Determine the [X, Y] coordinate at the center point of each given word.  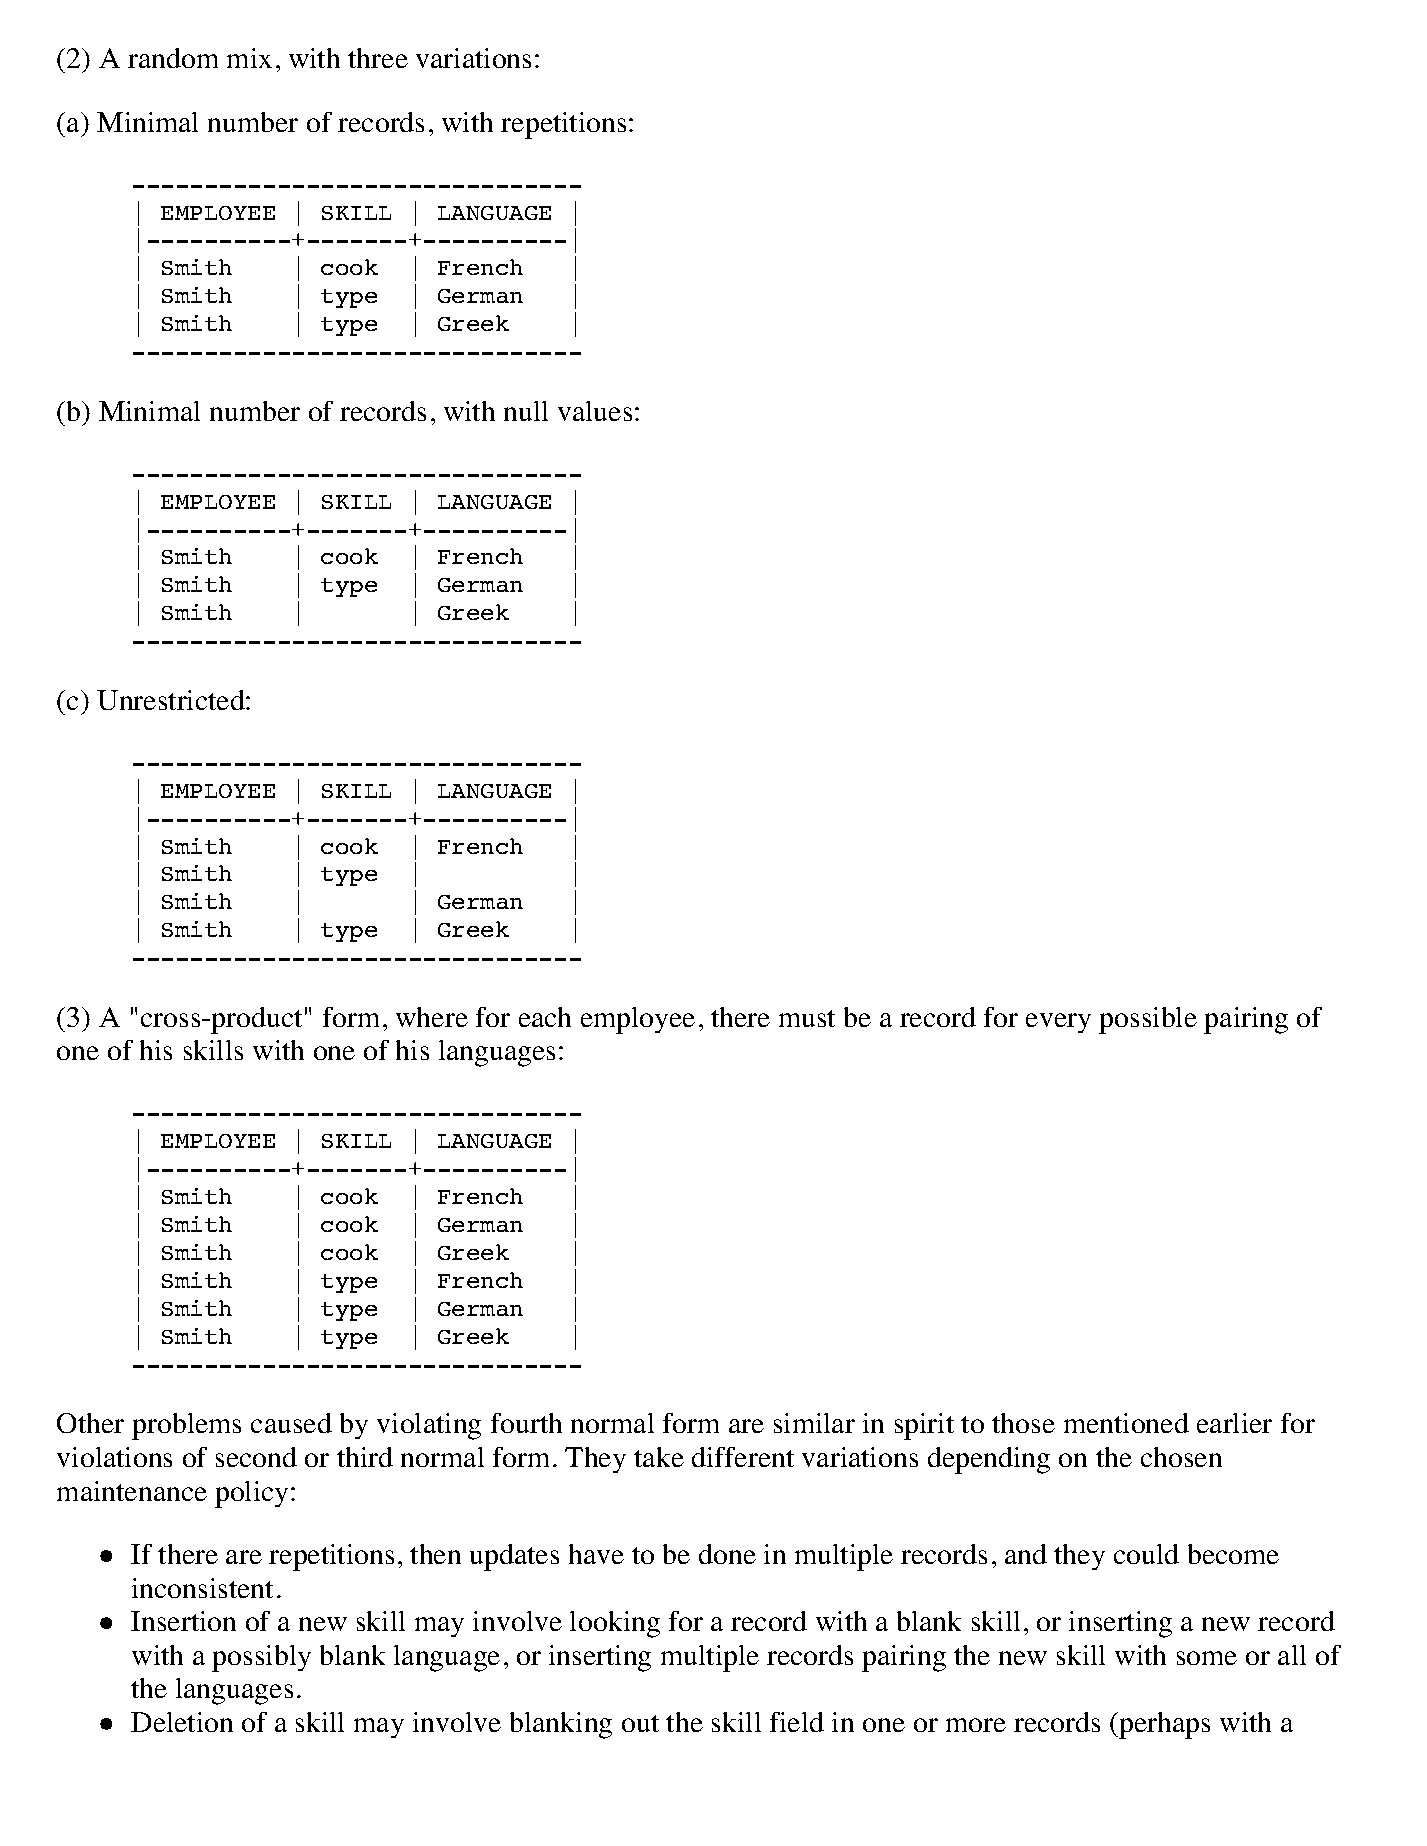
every [1058, 1023]
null [526, 411]
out [640, 1723]
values [595, 411]
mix [249, 58]
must [807, 1018]
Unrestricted [172, 700]
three [378, 58]
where [432, 1017]
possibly [261, 1658]
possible [1148, 1020]
